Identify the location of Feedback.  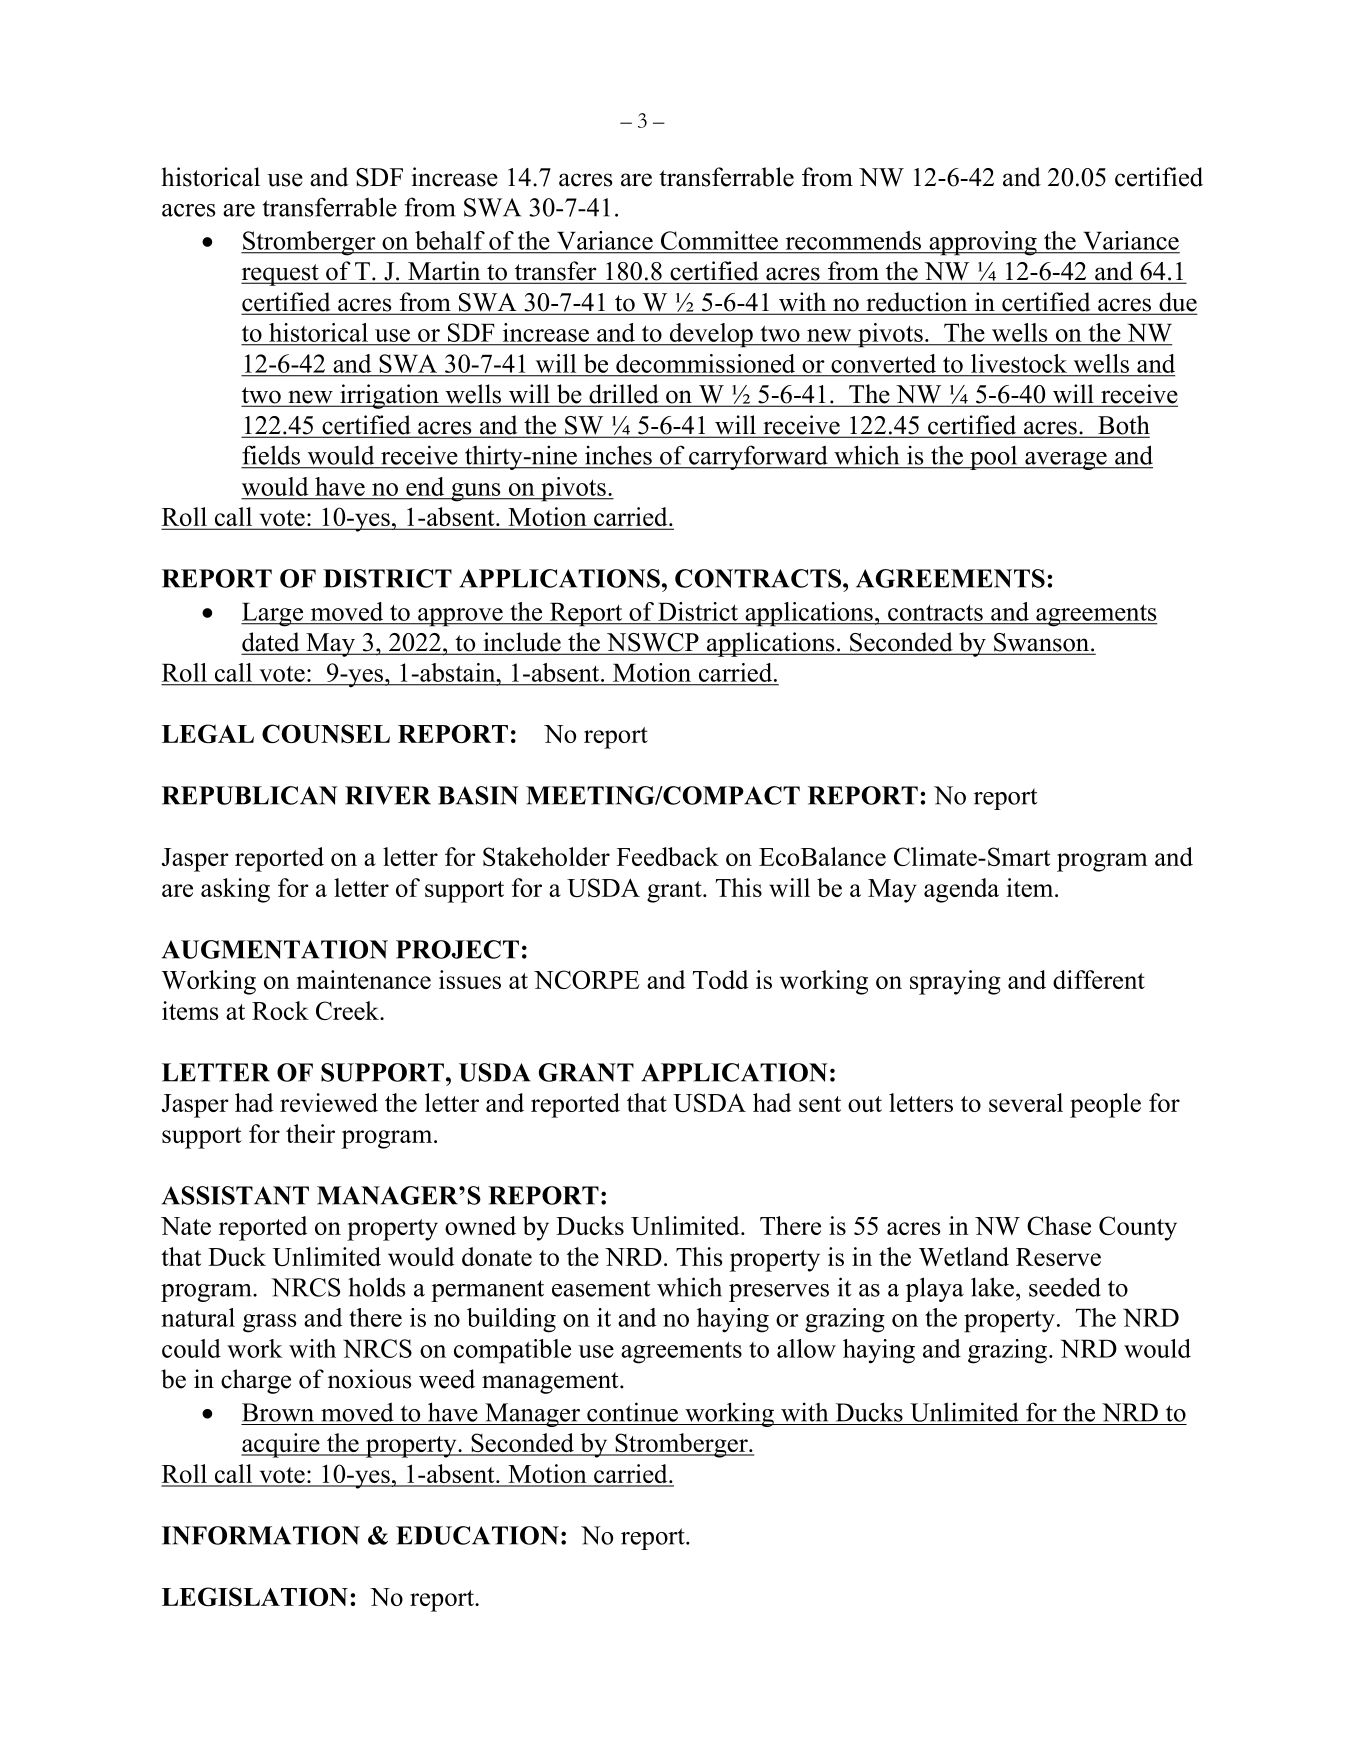
(668, 856).
